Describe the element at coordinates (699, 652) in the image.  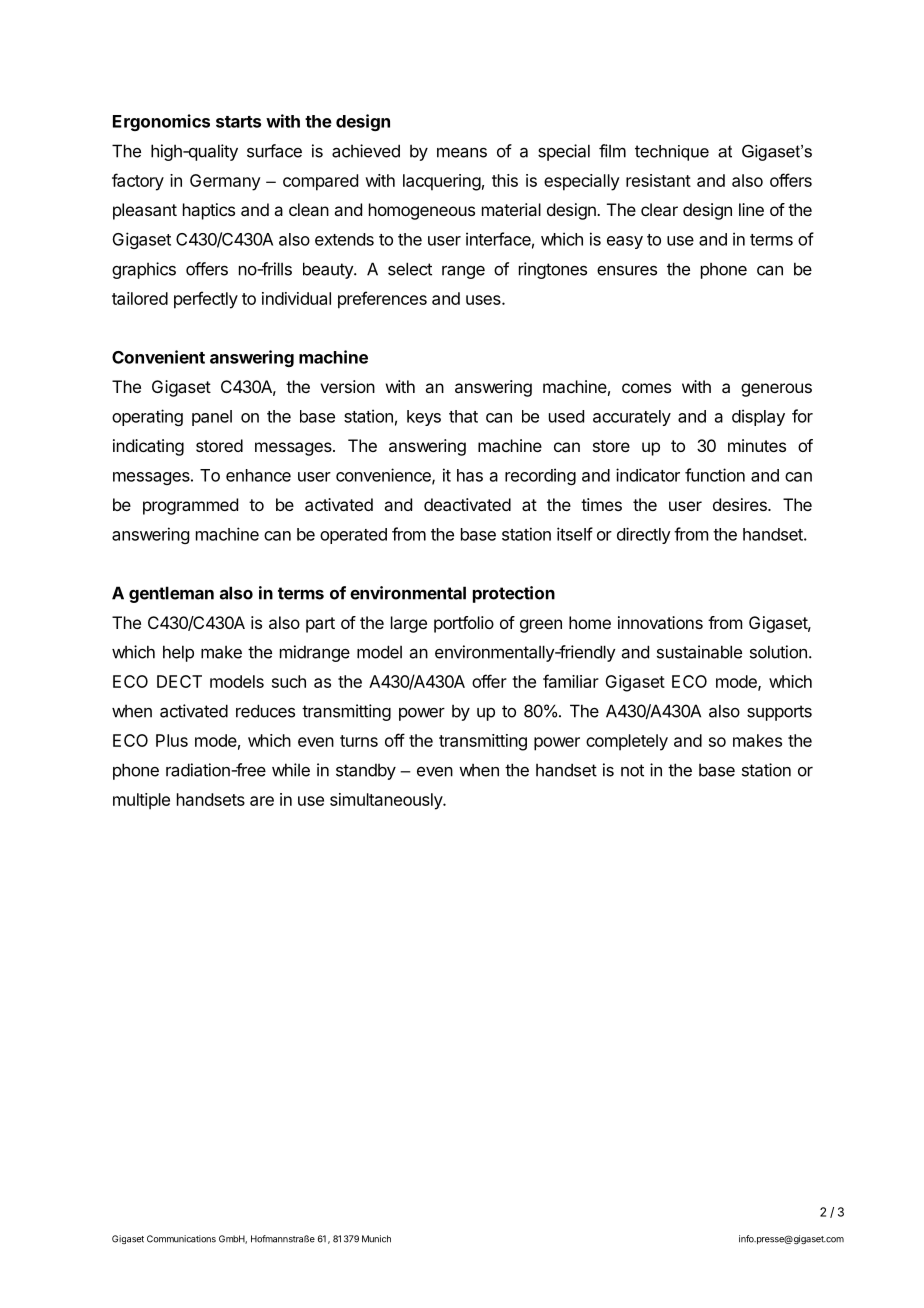
I see `sustainable` at that location.
